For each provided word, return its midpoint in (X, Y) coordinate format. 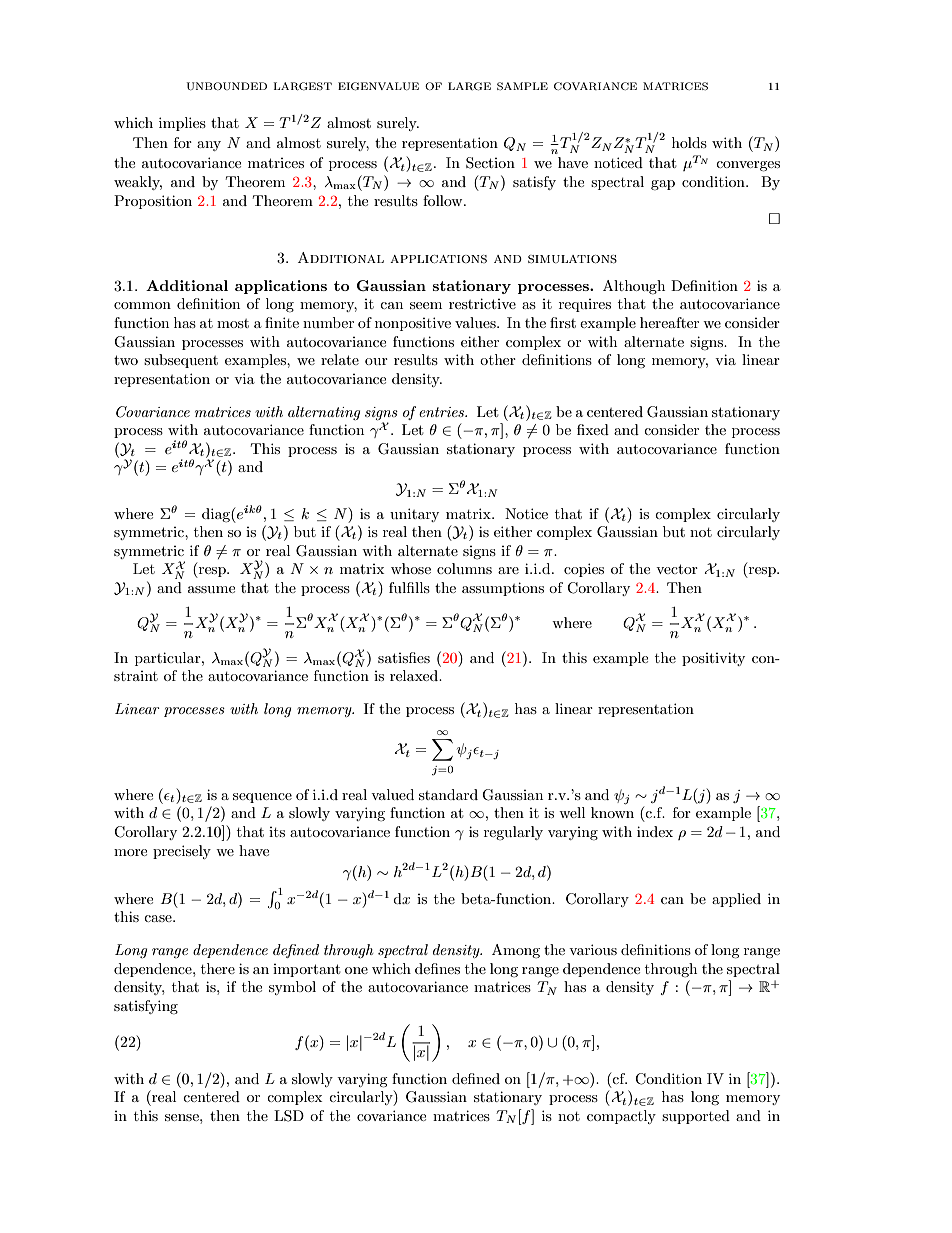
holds (689, 142)
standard (448, 794)
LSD (289, 1116)
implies (182, 124)
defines (437, 968)
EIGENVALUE (378, 86)
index (655, 831)
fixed (593, 429)
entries (443, 412)
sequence (262, 798)
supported (696, 1117)
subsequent (181, 361)
